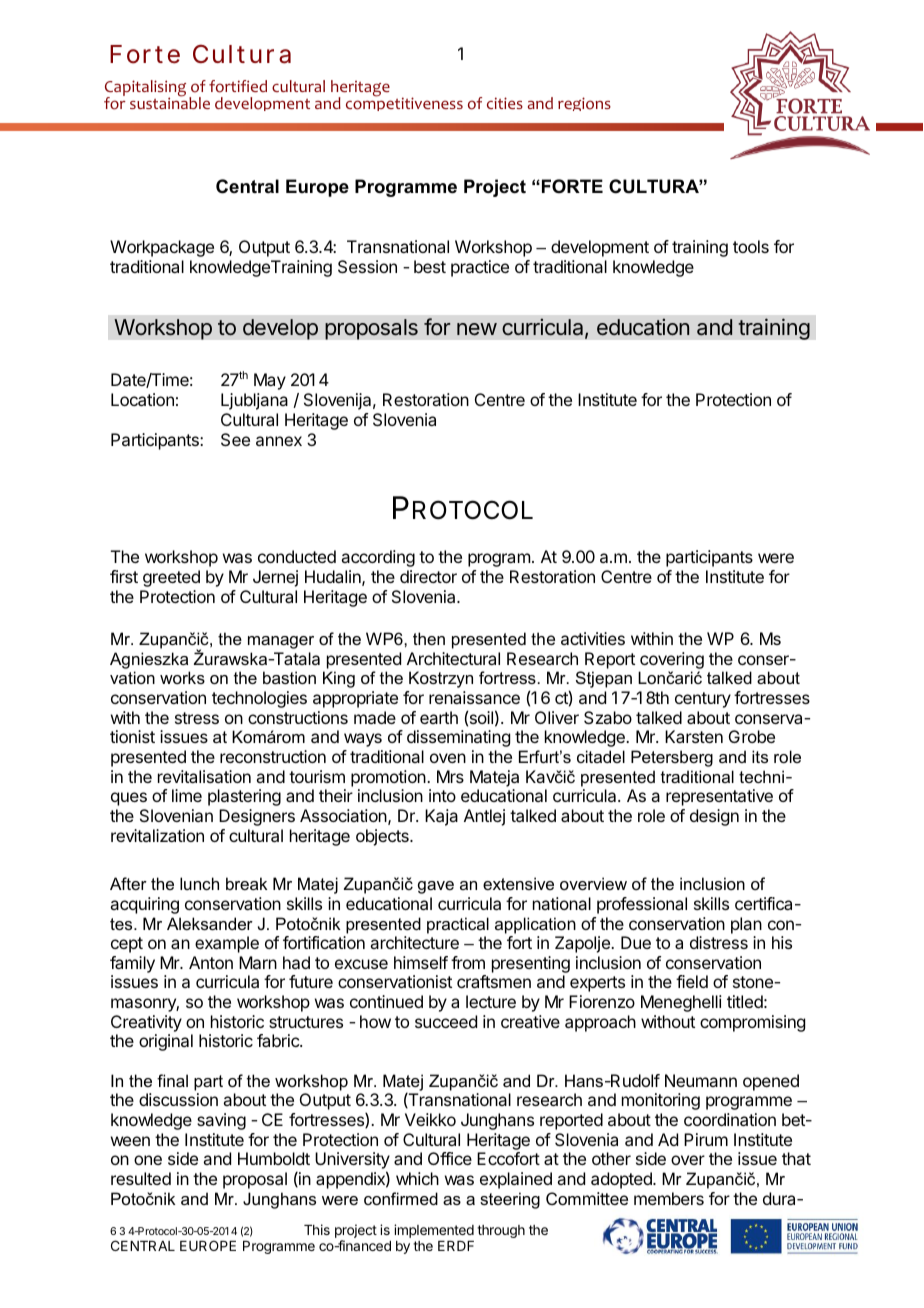  What do you see at coordinates (751, 246) in the screenshot?
I see `tools` at bounding box center [751, 246].
